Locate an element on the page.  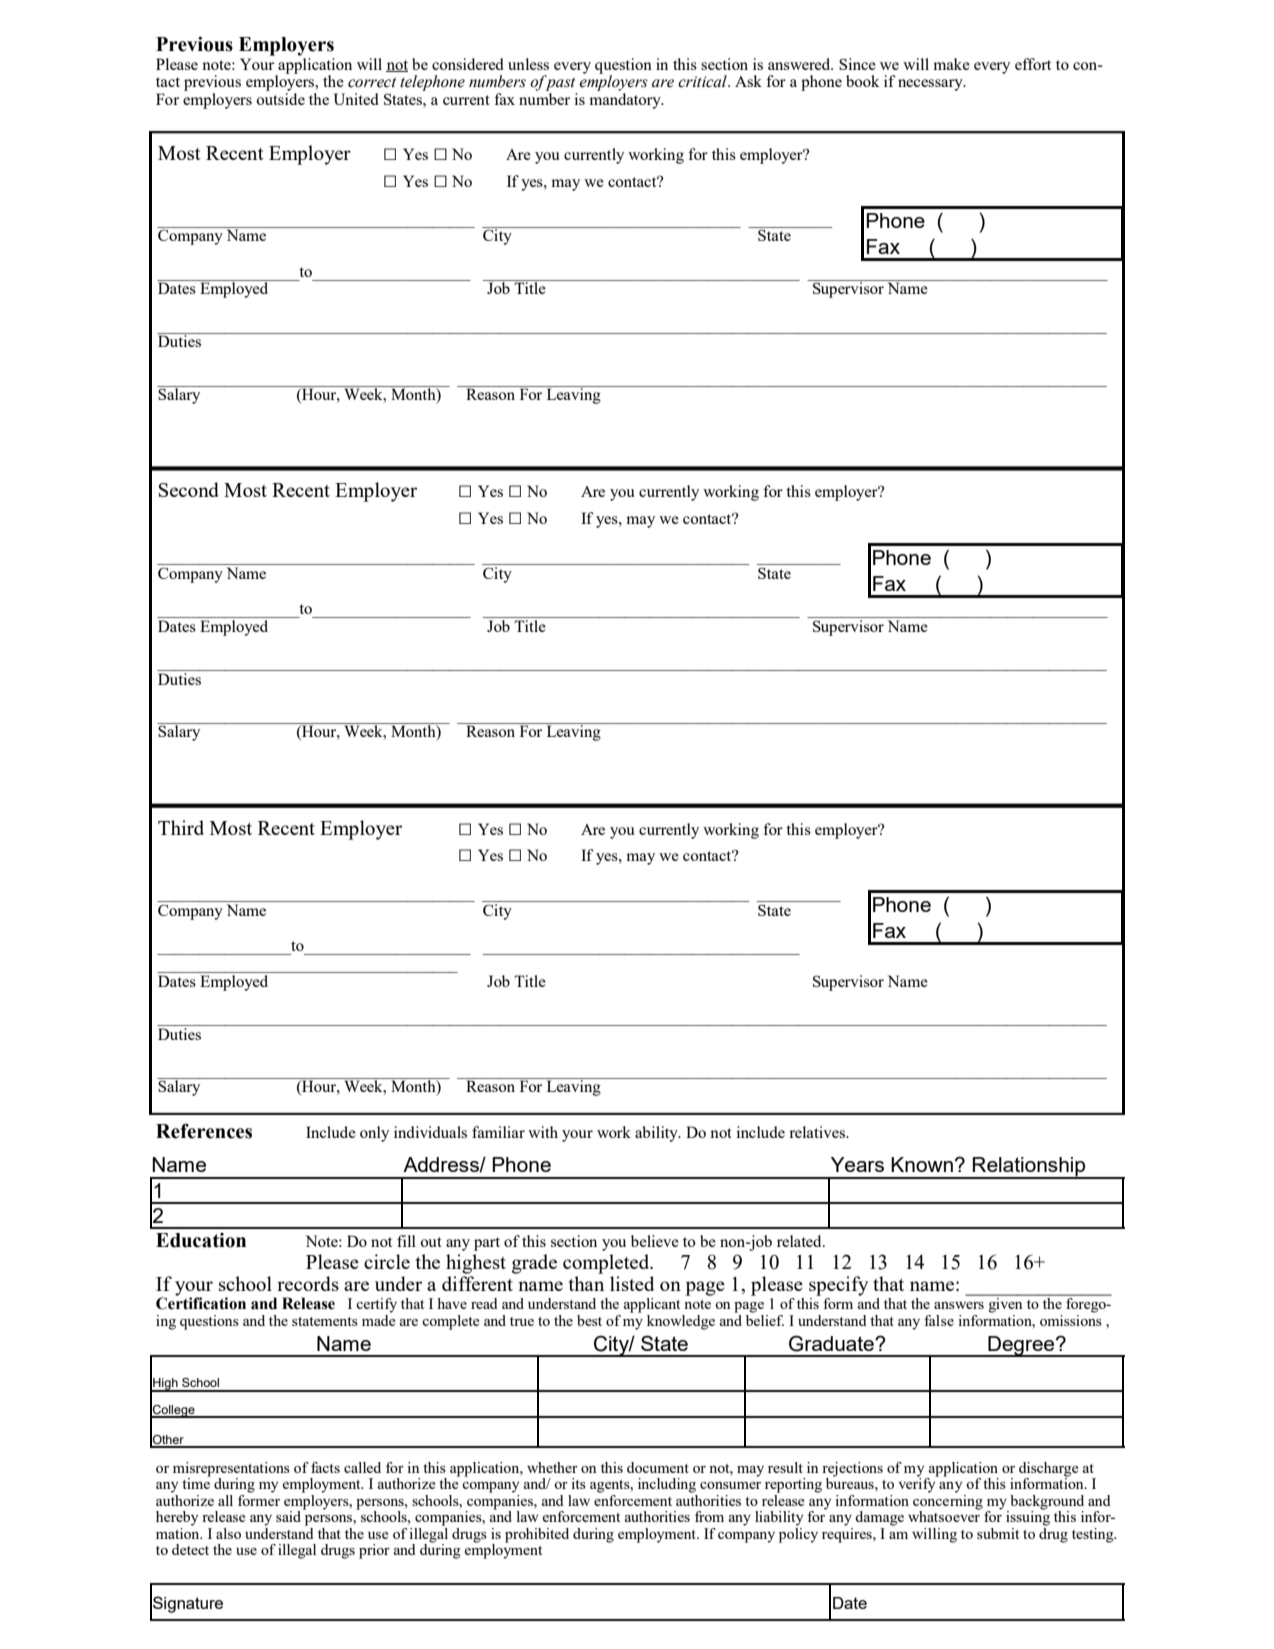
outside is located at coordinates (280, 99).
